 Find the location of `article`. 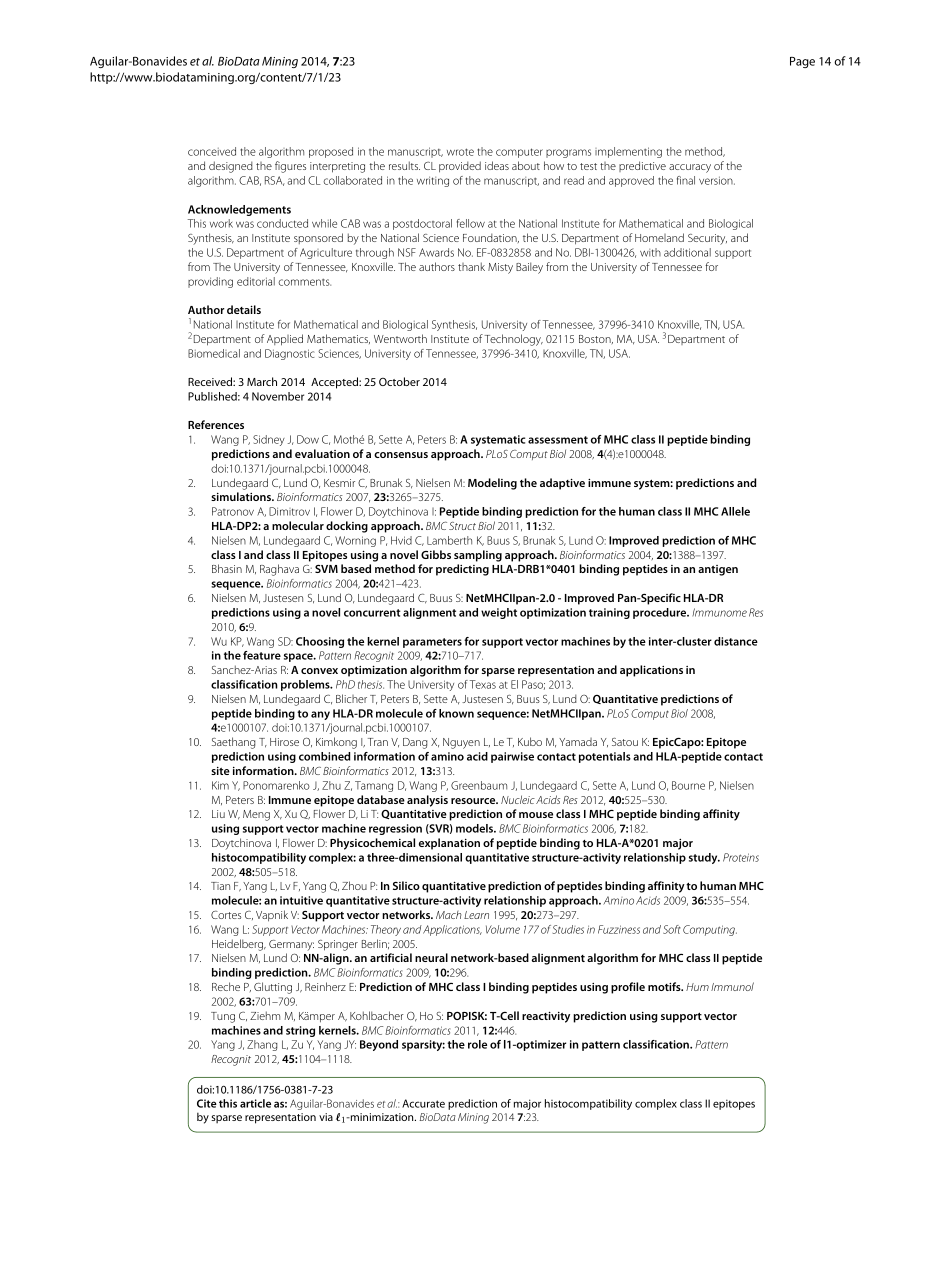

article is located at coordinates (255, 1103).
